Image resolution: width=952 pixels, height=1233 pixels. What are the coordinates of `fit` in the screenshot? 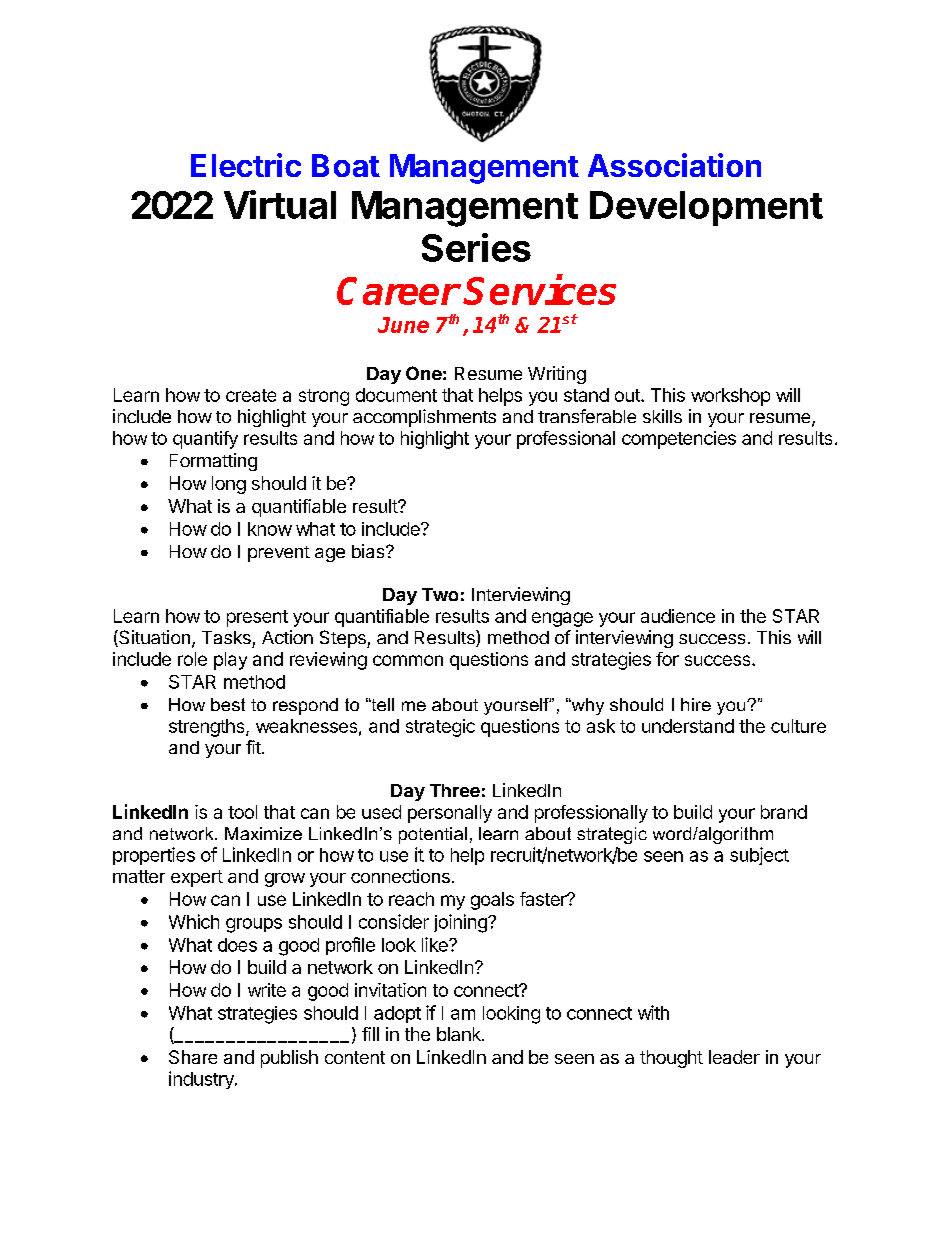 It's located at (254, 747).
